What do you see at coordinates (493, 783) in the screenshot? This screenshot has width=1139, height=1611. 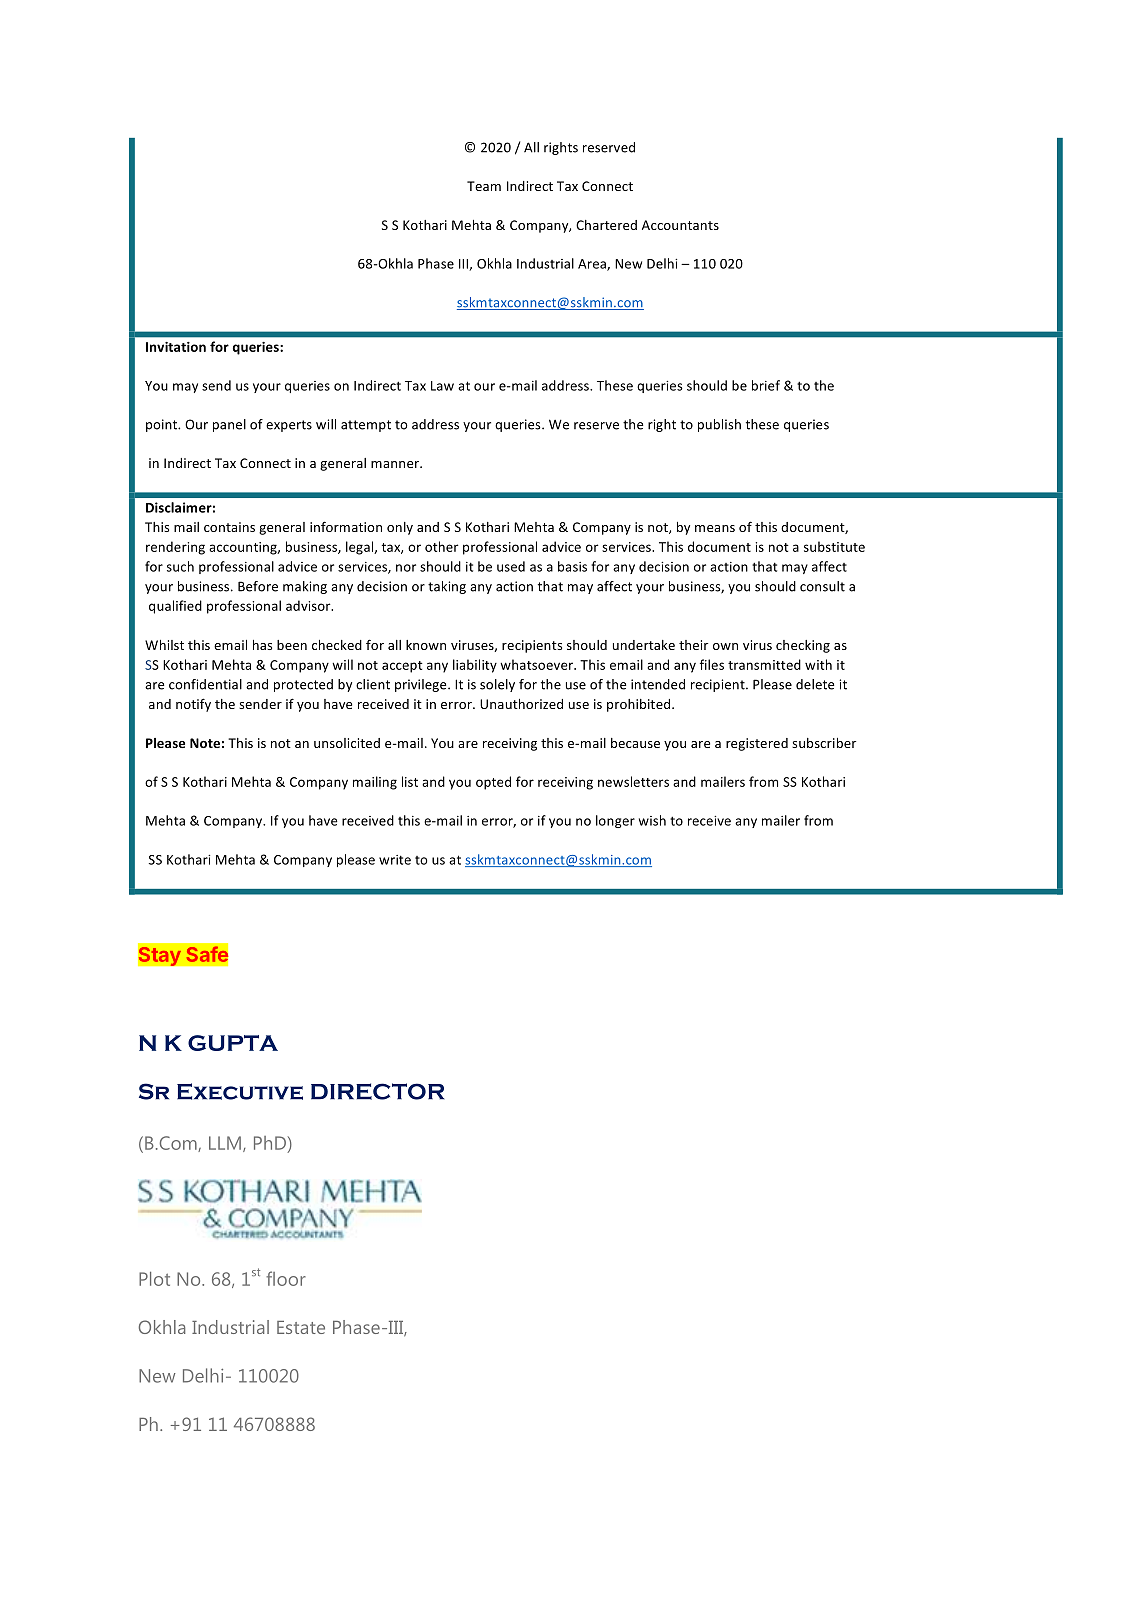 I see `opted` at bounding box center [493, 783].
